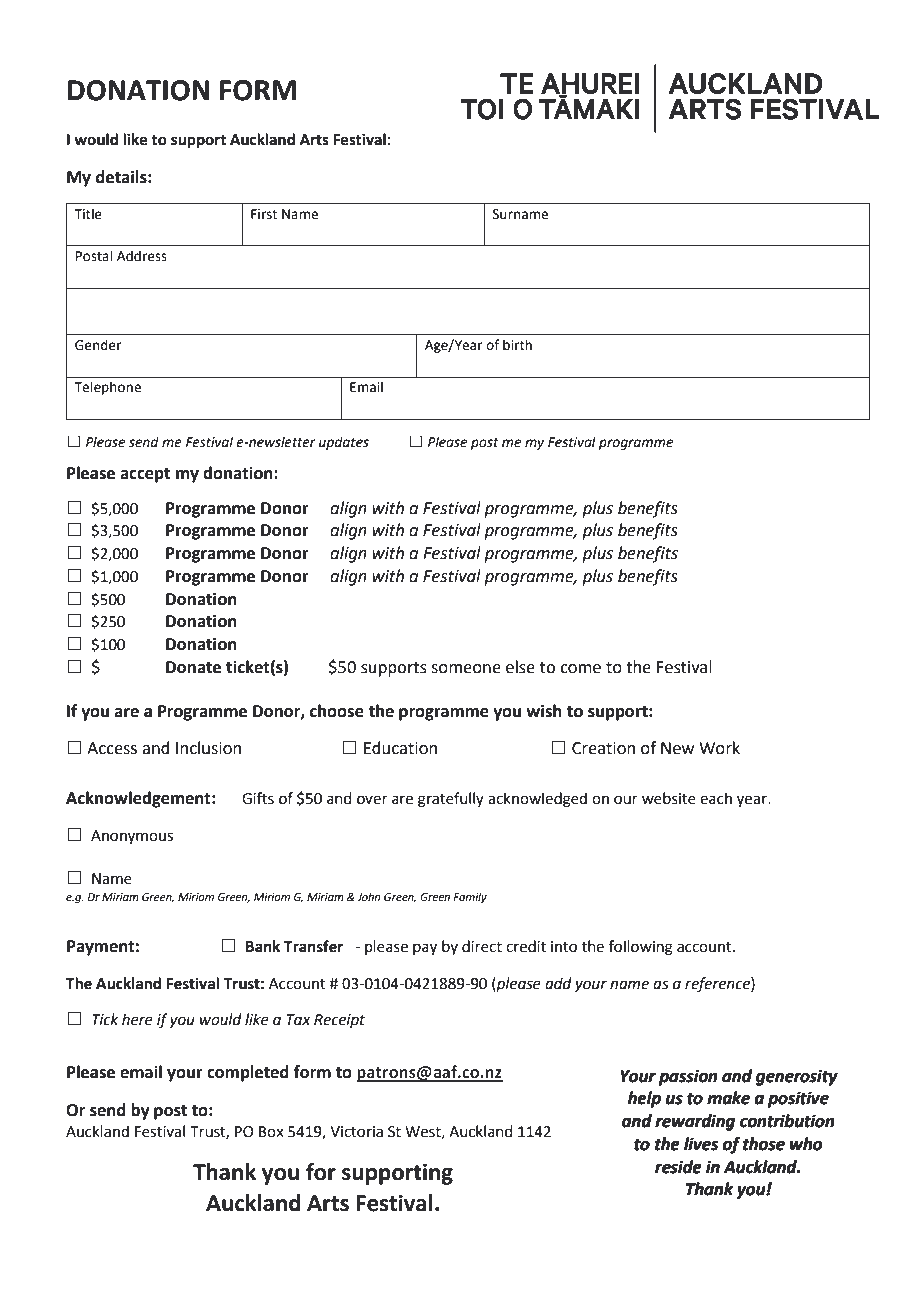  Describe the element at coordinates (271, 1132) in the screenshot. I see `Box` at that location.
